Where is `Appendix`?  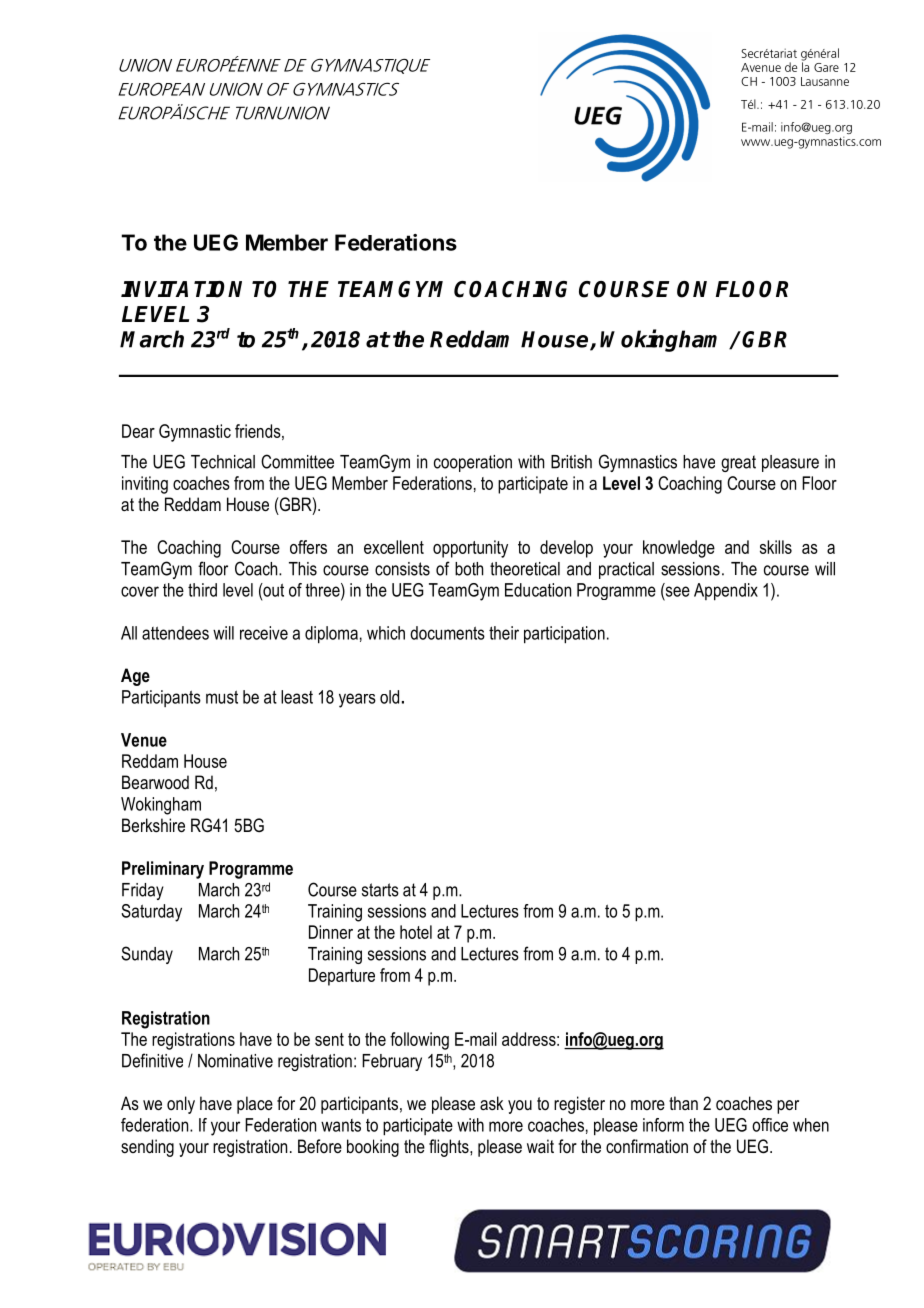
Appendix is located at coordinates (726, 592).
